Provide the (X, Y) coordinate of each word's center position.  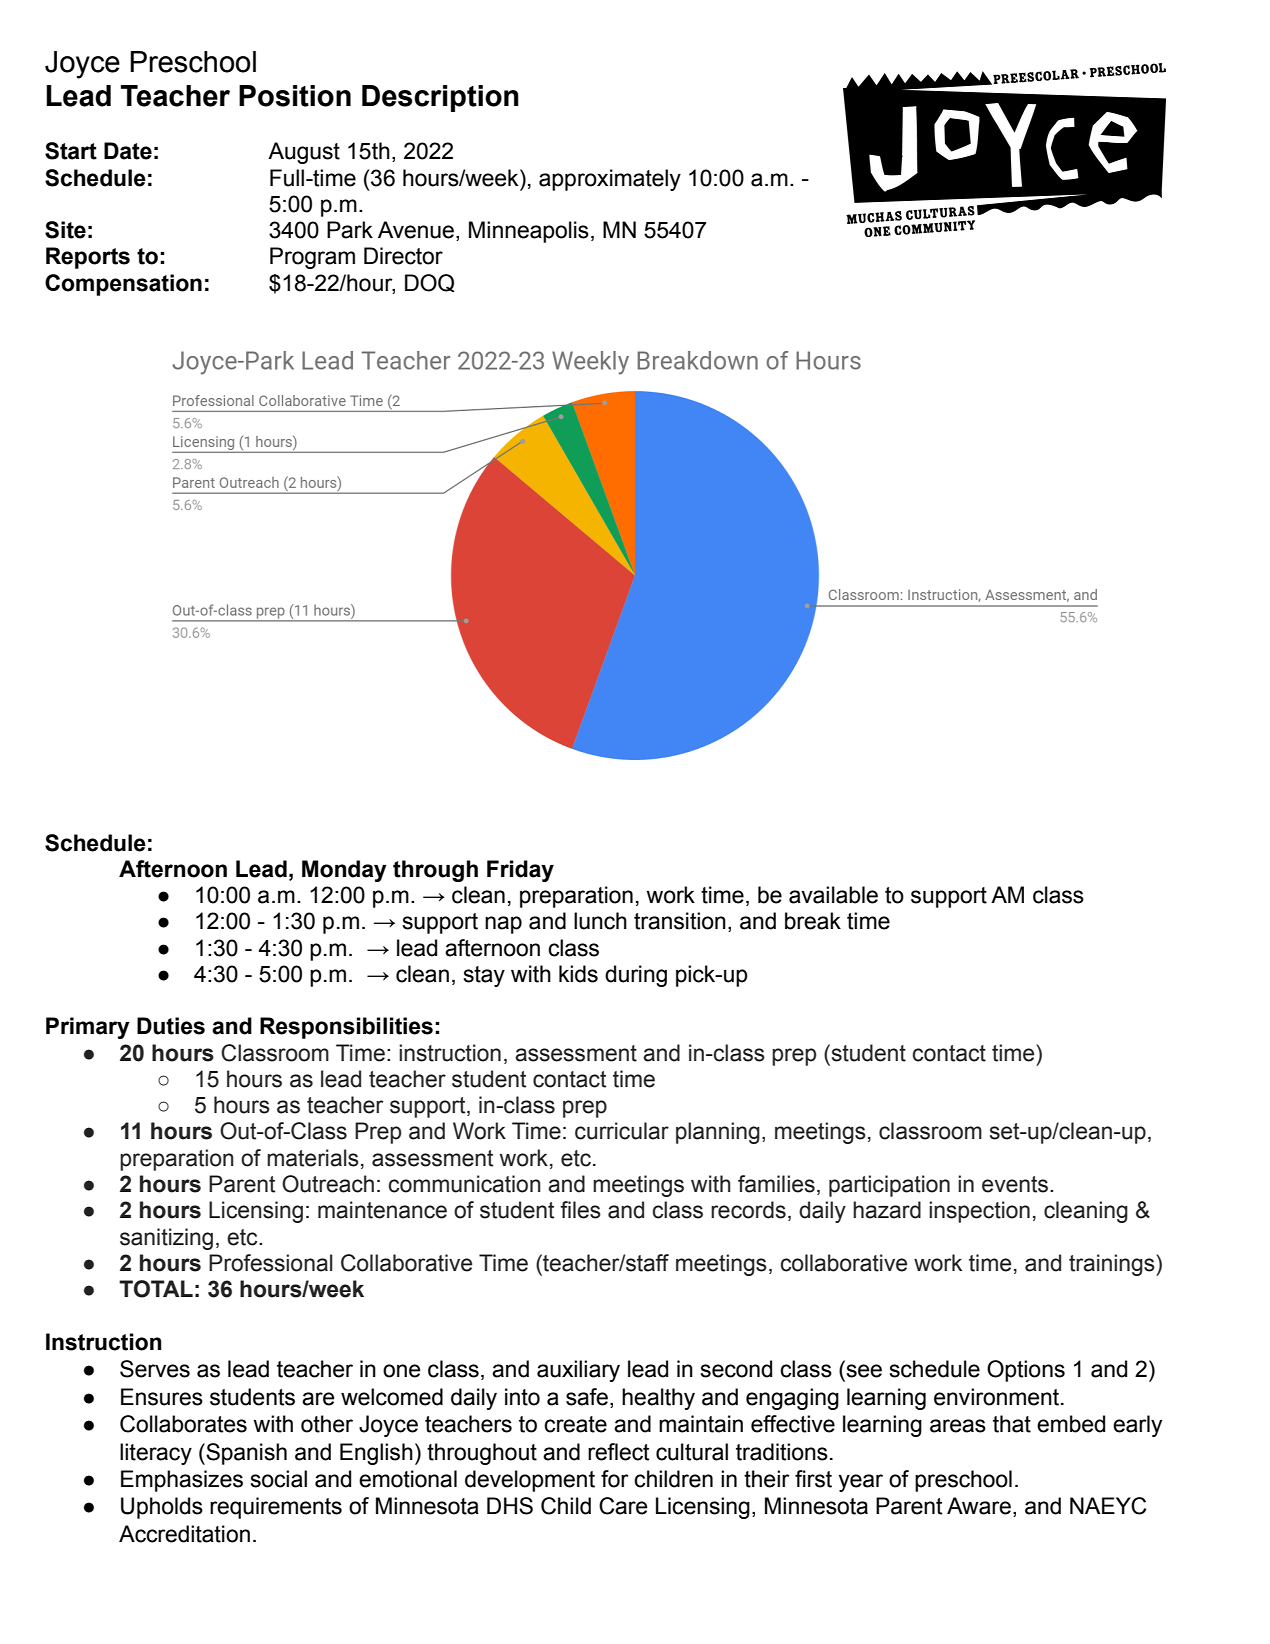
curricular (622, 1131)
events (1015, 1184)
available (833, 895)
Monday (344, 871)
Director (403, 256)
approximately (610, 180)
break (813, 921)
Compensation (123, 285)
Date (128, 151)
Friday (520, 871)
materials (313, 1158)
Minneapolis (529, 232)
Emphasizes (182, 1481)
